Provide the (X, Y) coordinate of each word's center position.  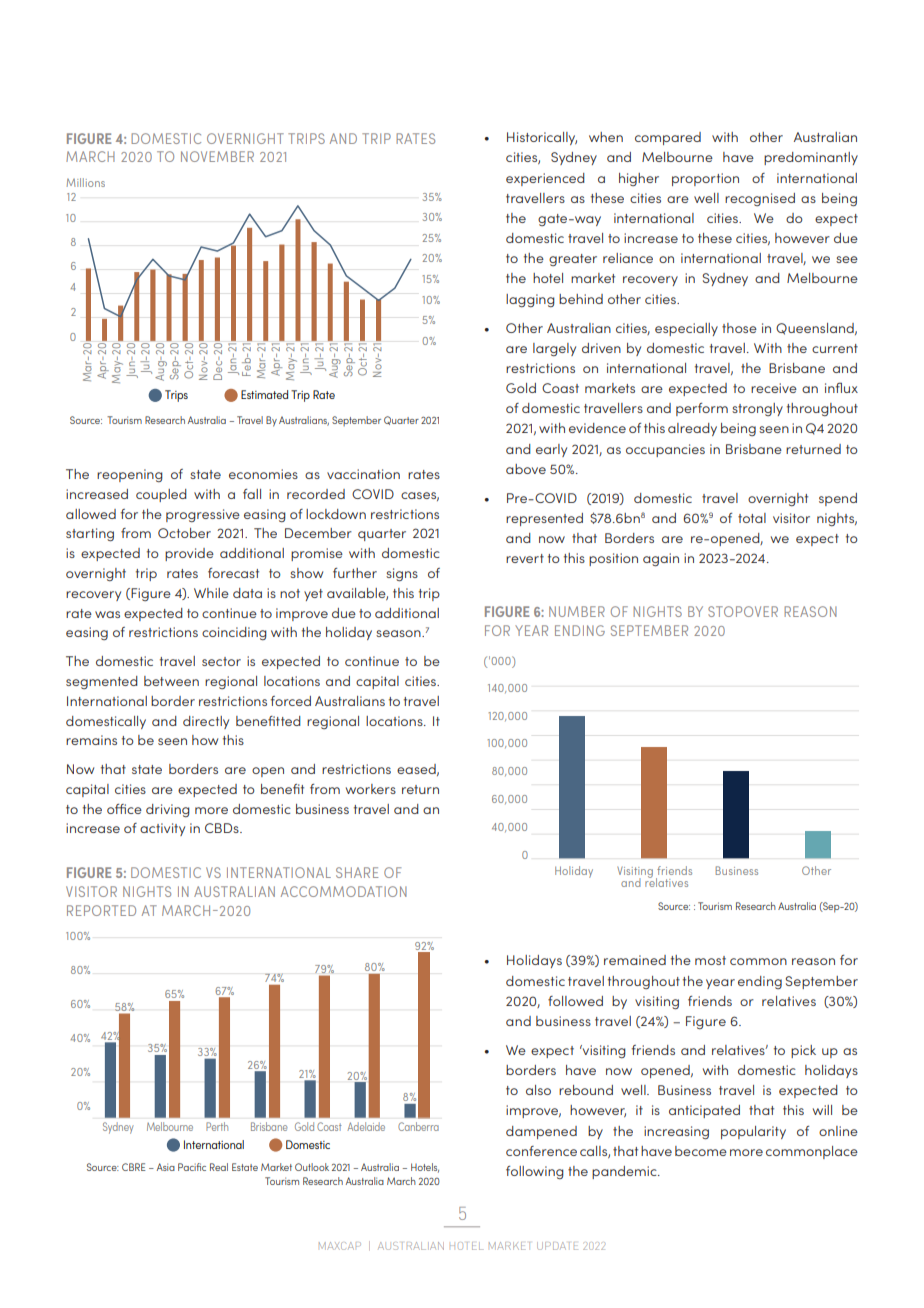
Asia (166, 1167)
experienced (545, 179)
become (701, 1151)
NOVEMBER (217, 156)
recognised (760, 199)
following (535, 1172)
